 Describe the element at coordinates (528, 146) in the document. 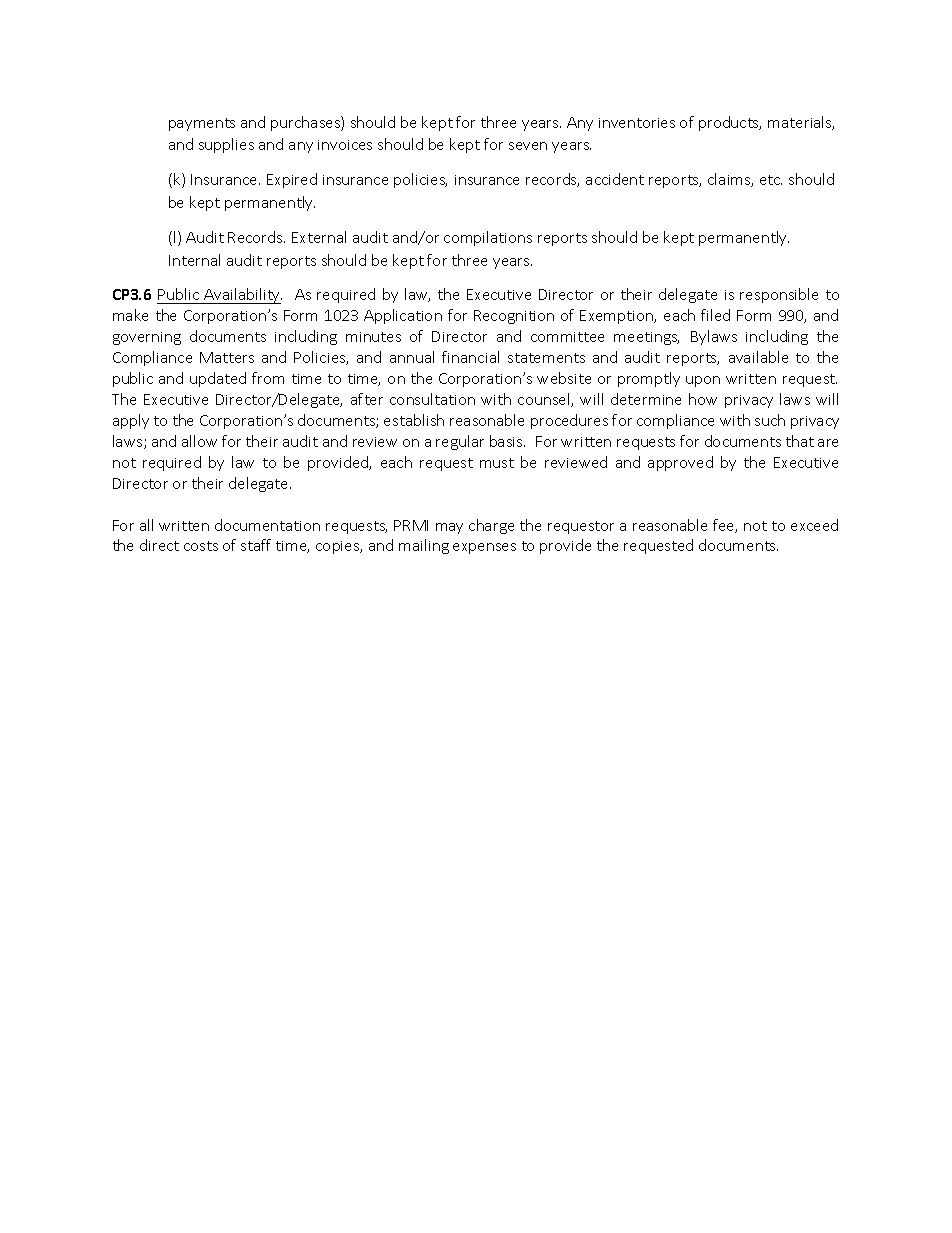

I see `seven` at that location.
